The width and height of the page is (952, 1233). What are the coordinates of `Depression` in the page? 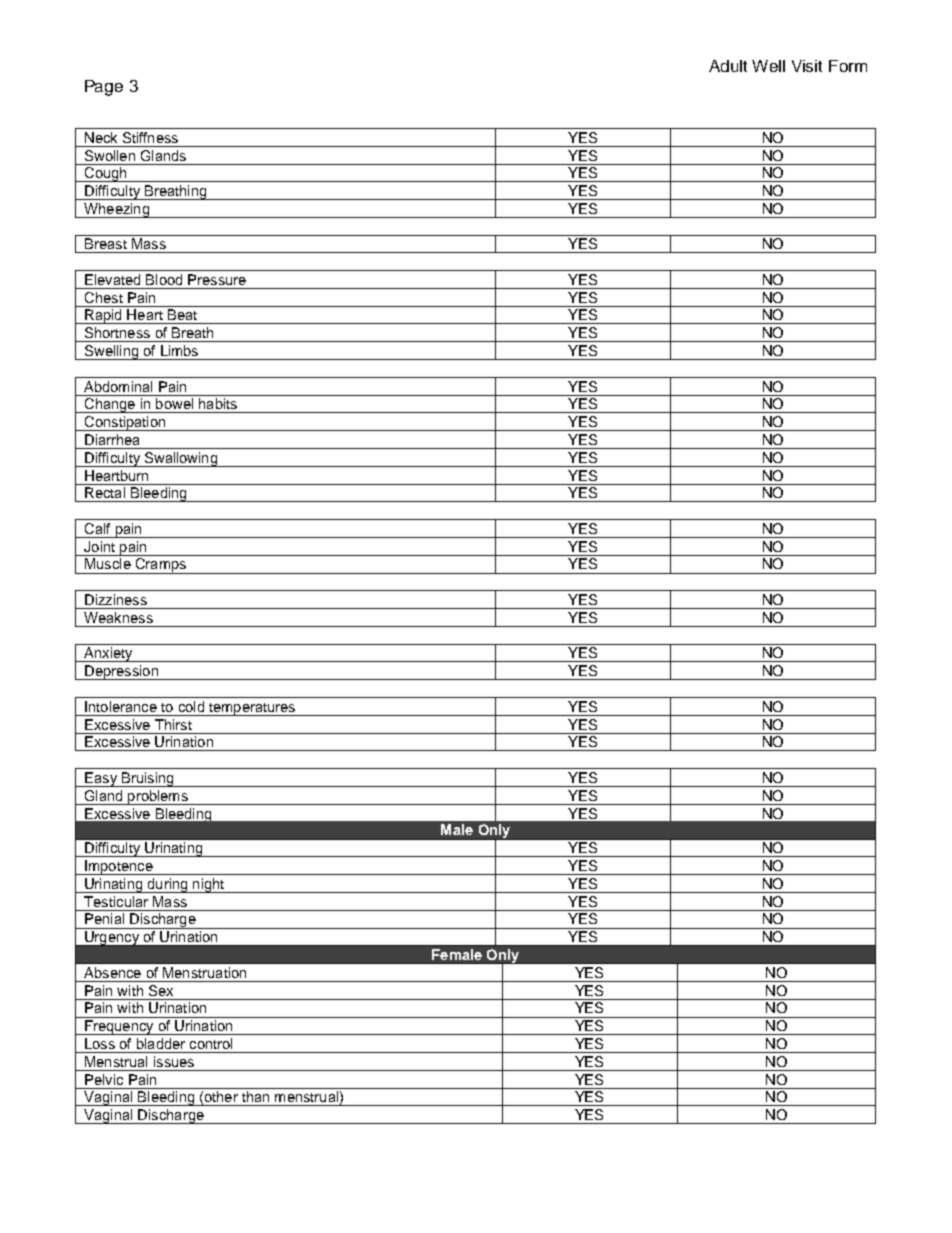 It's located at (121, 672).
